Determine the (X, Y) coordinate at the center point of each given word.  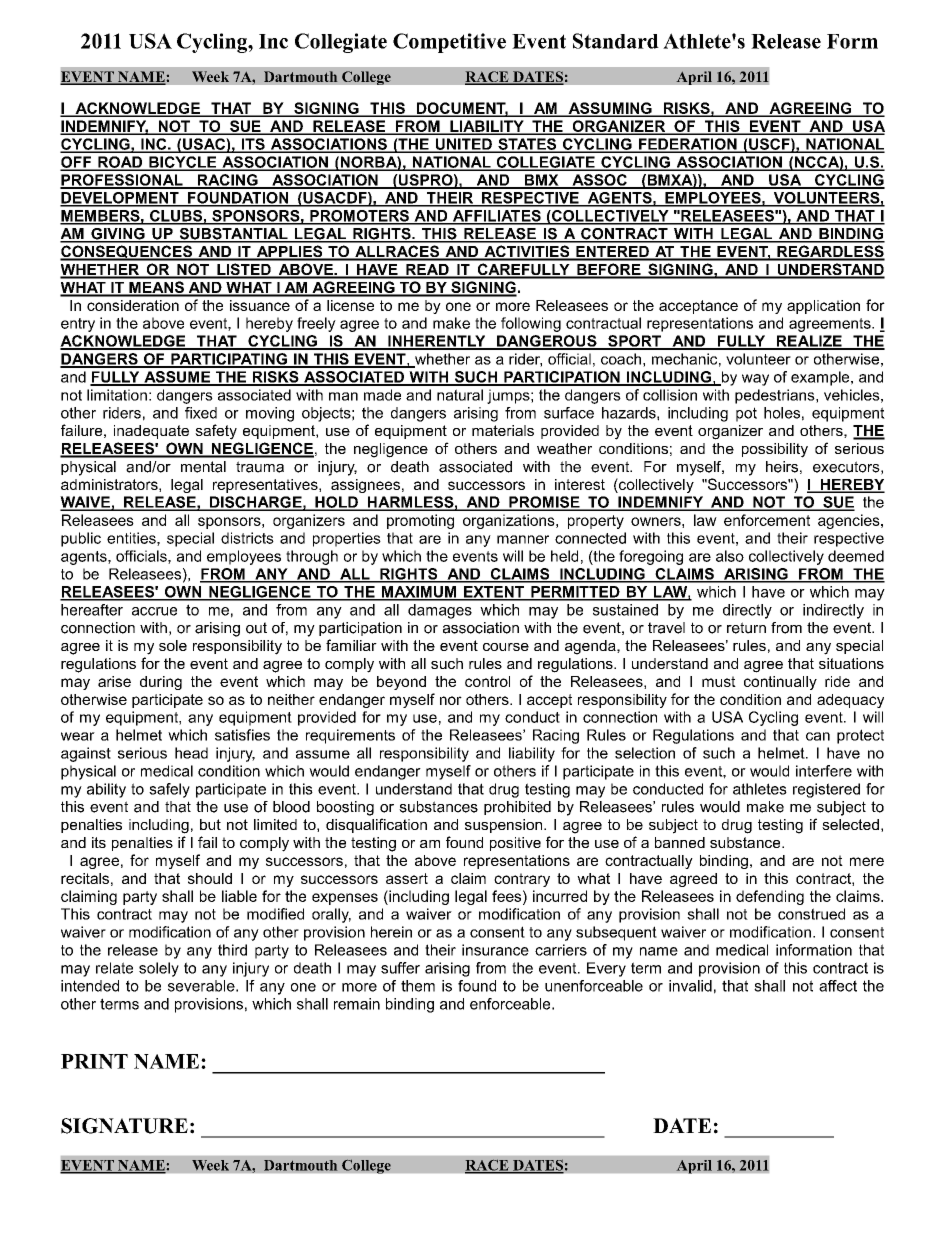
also (730, 556)
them (418, 986)
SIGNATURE (124, 1126)
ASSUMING (610, 109)
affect (838, 986)
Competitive (449, 43)
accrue (154, 611)
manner (523, 539)
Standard (616, 41)
